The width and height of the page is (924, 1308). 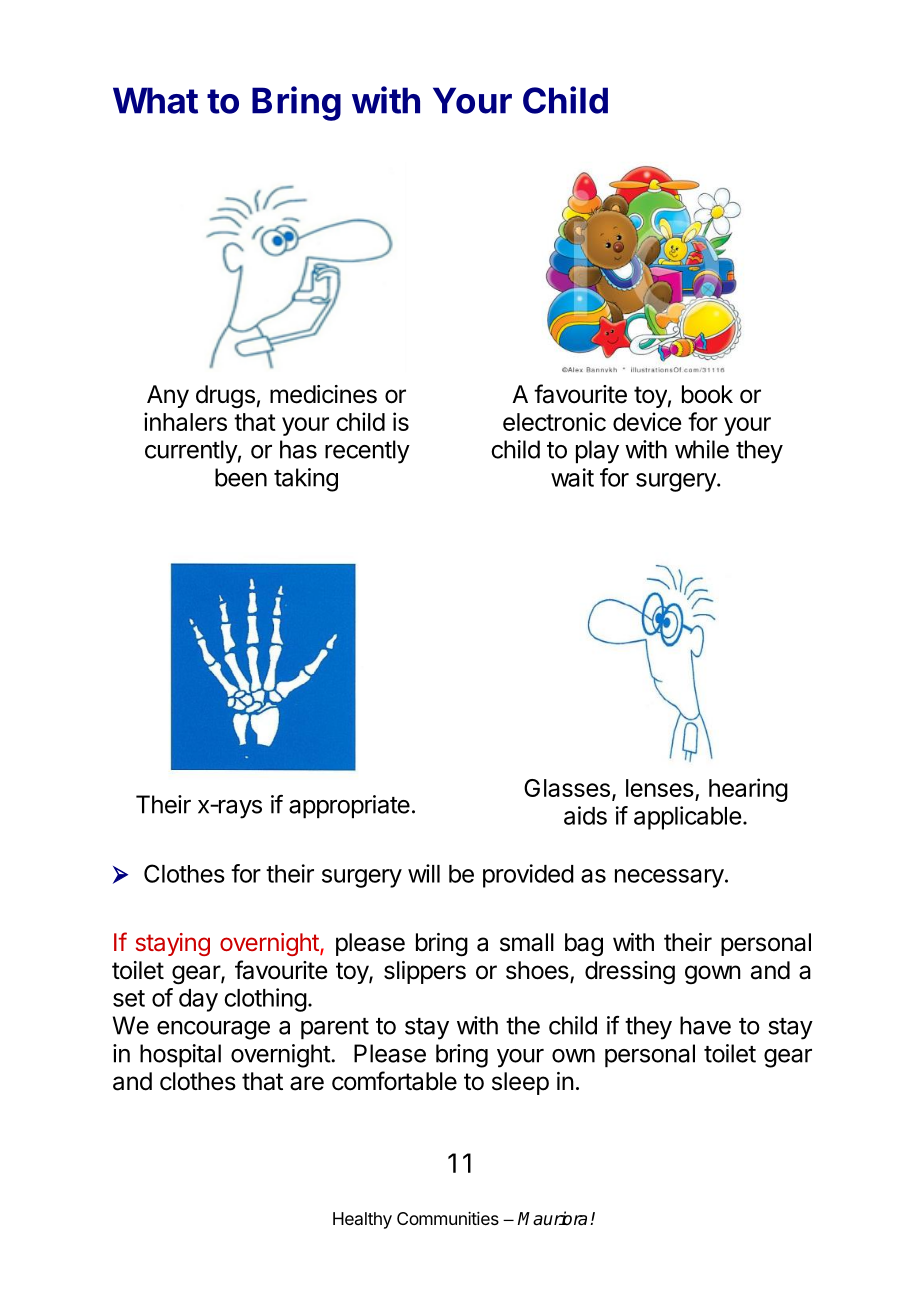 I want to click on appropriate, so click(x=349, y=807).
